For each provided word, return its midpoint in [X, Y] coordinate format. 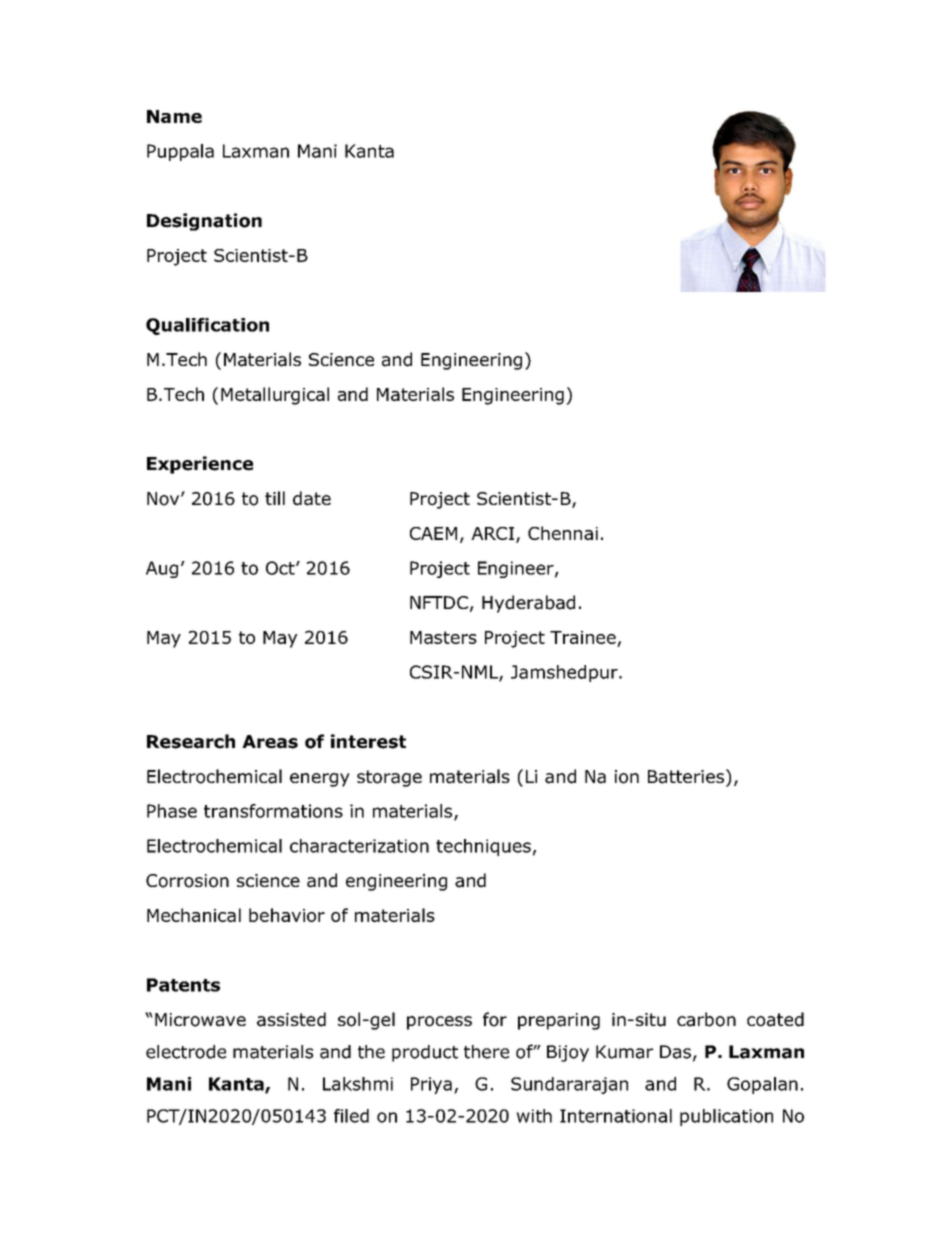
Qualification [207, 326]
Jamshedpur [565, 673]
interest [368, 741]
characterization [359, 846]
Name [174, 116]
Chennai [563, 533]
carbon [706, 1019]
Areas [270, 742]
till [275, 498]
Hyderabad [528, 604]
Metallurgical [275, 396]
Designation [204, 222]
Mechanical [194, 915]
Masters [443, 637]
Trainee [583, 637]
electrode [186, 1052]
